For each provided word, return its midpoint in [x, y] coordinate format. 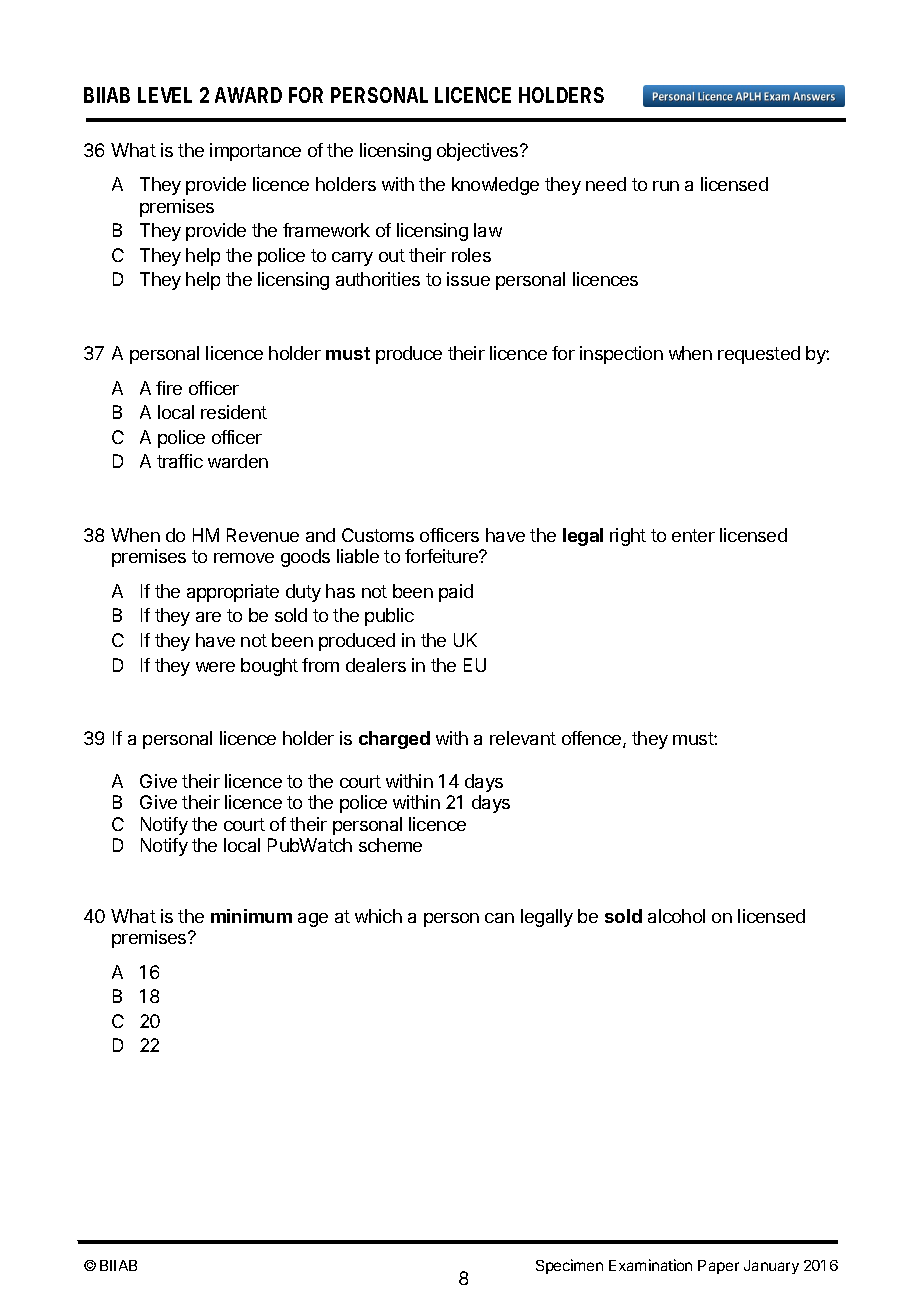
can [499, 918]
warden [238, 461]
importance [255, 152]
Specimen [569, 1266]
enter [693, 535]
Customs [378, 535]
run [666, 186]
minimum [251, 916]
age [313, 920]
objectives [479, 152]
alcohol [676, 916]
